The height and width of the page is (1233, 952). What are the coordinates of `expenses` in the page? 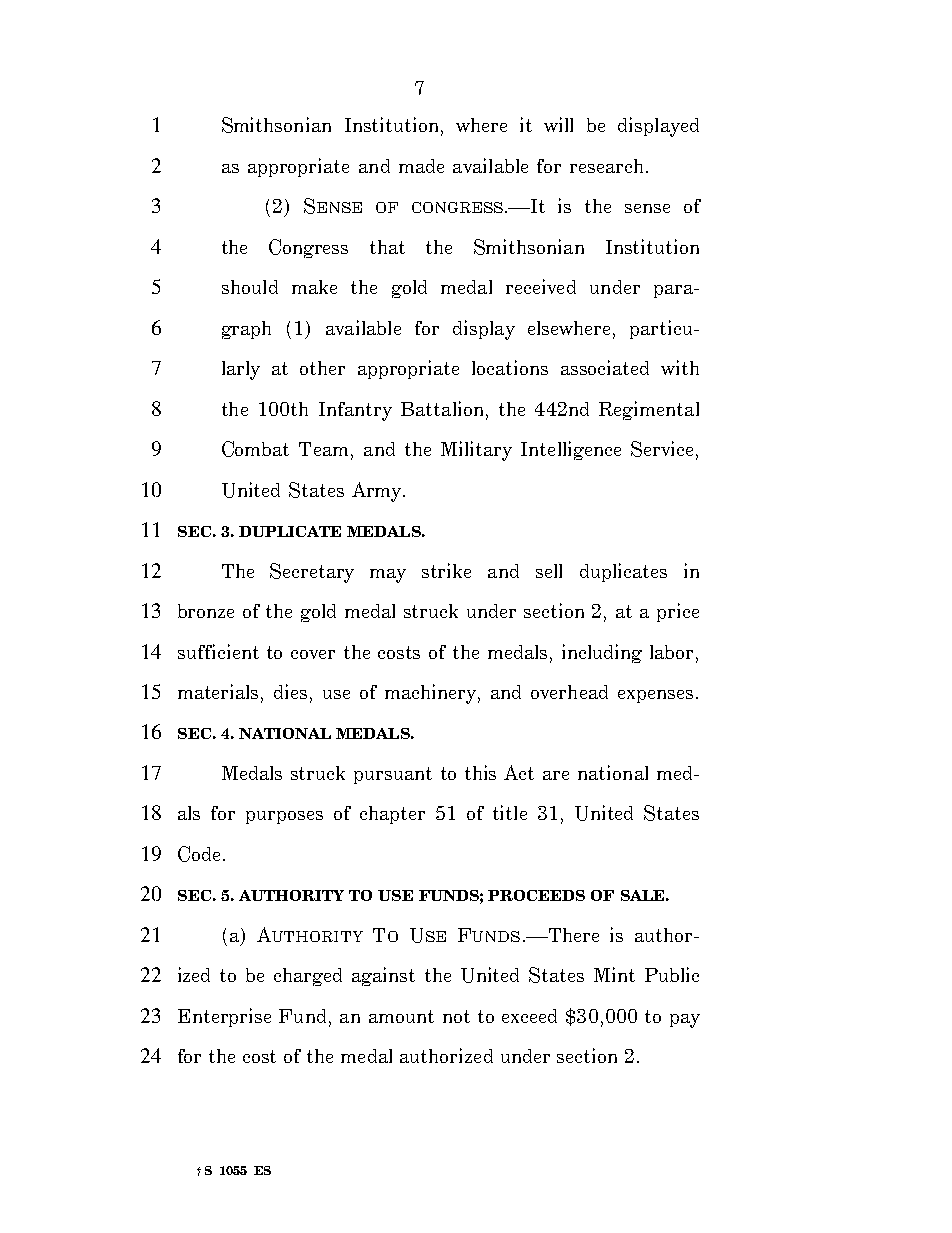 It's located at (655, 696).
